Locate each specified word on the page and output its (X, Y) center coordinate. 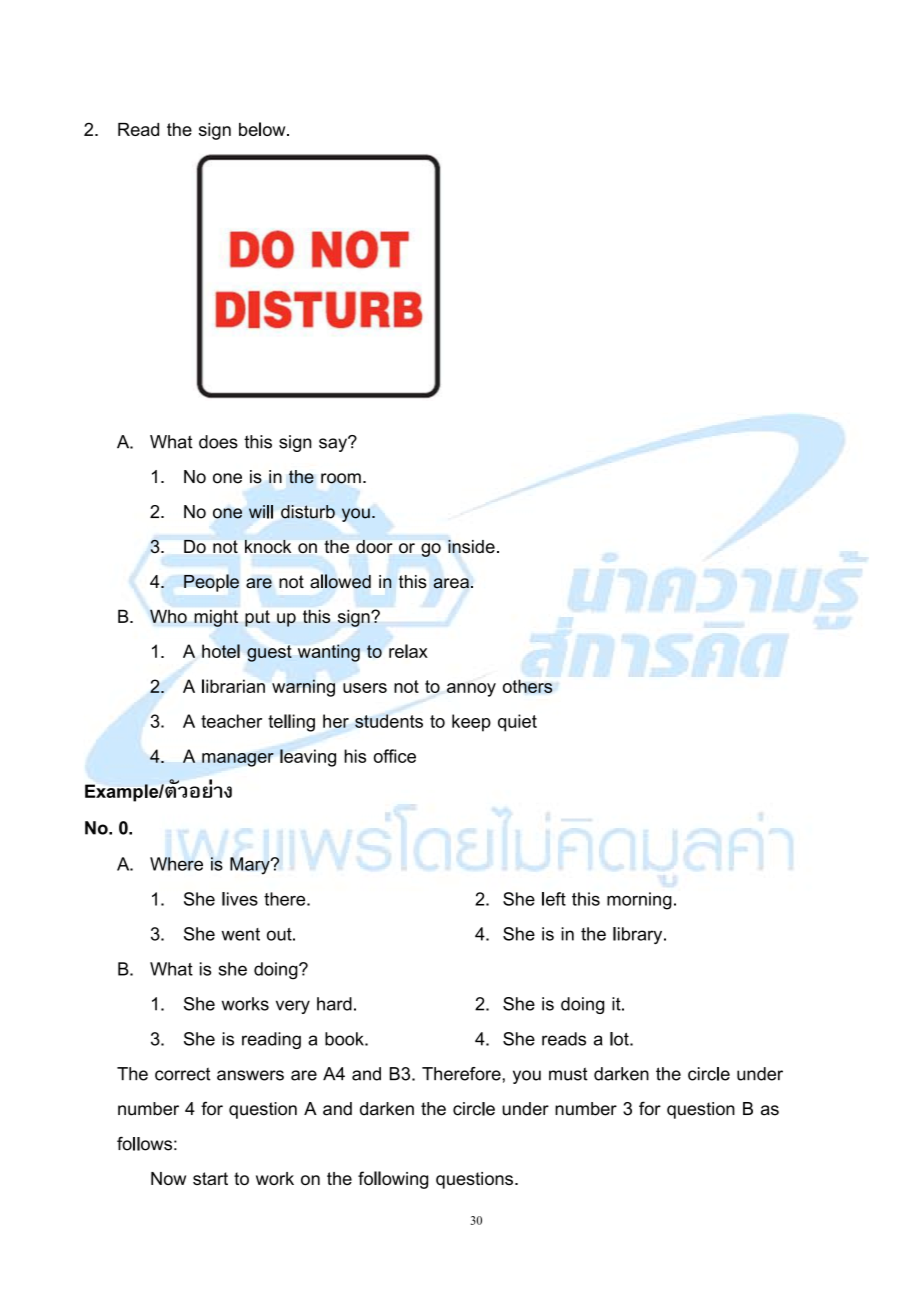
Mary (251, 866)
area (451, 583)
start (210, 1178)
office (395, 756)
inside (471, 546)
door (374, 546)
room (341, 478)
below (263, 129)
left (554, 899)
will (261, 512)
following (393, 1180)
